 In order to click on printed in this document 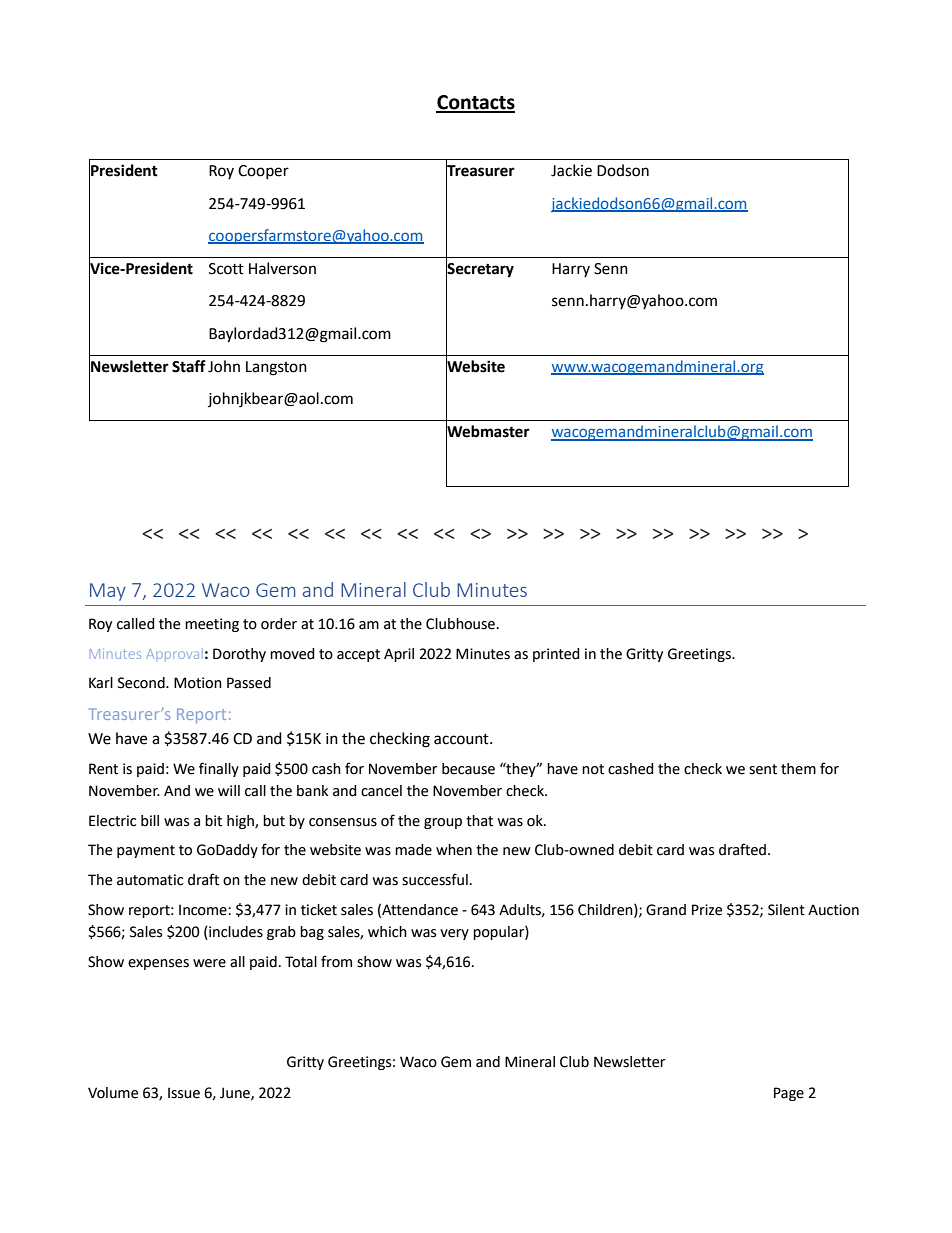, I will do `click(556, 655)`.
